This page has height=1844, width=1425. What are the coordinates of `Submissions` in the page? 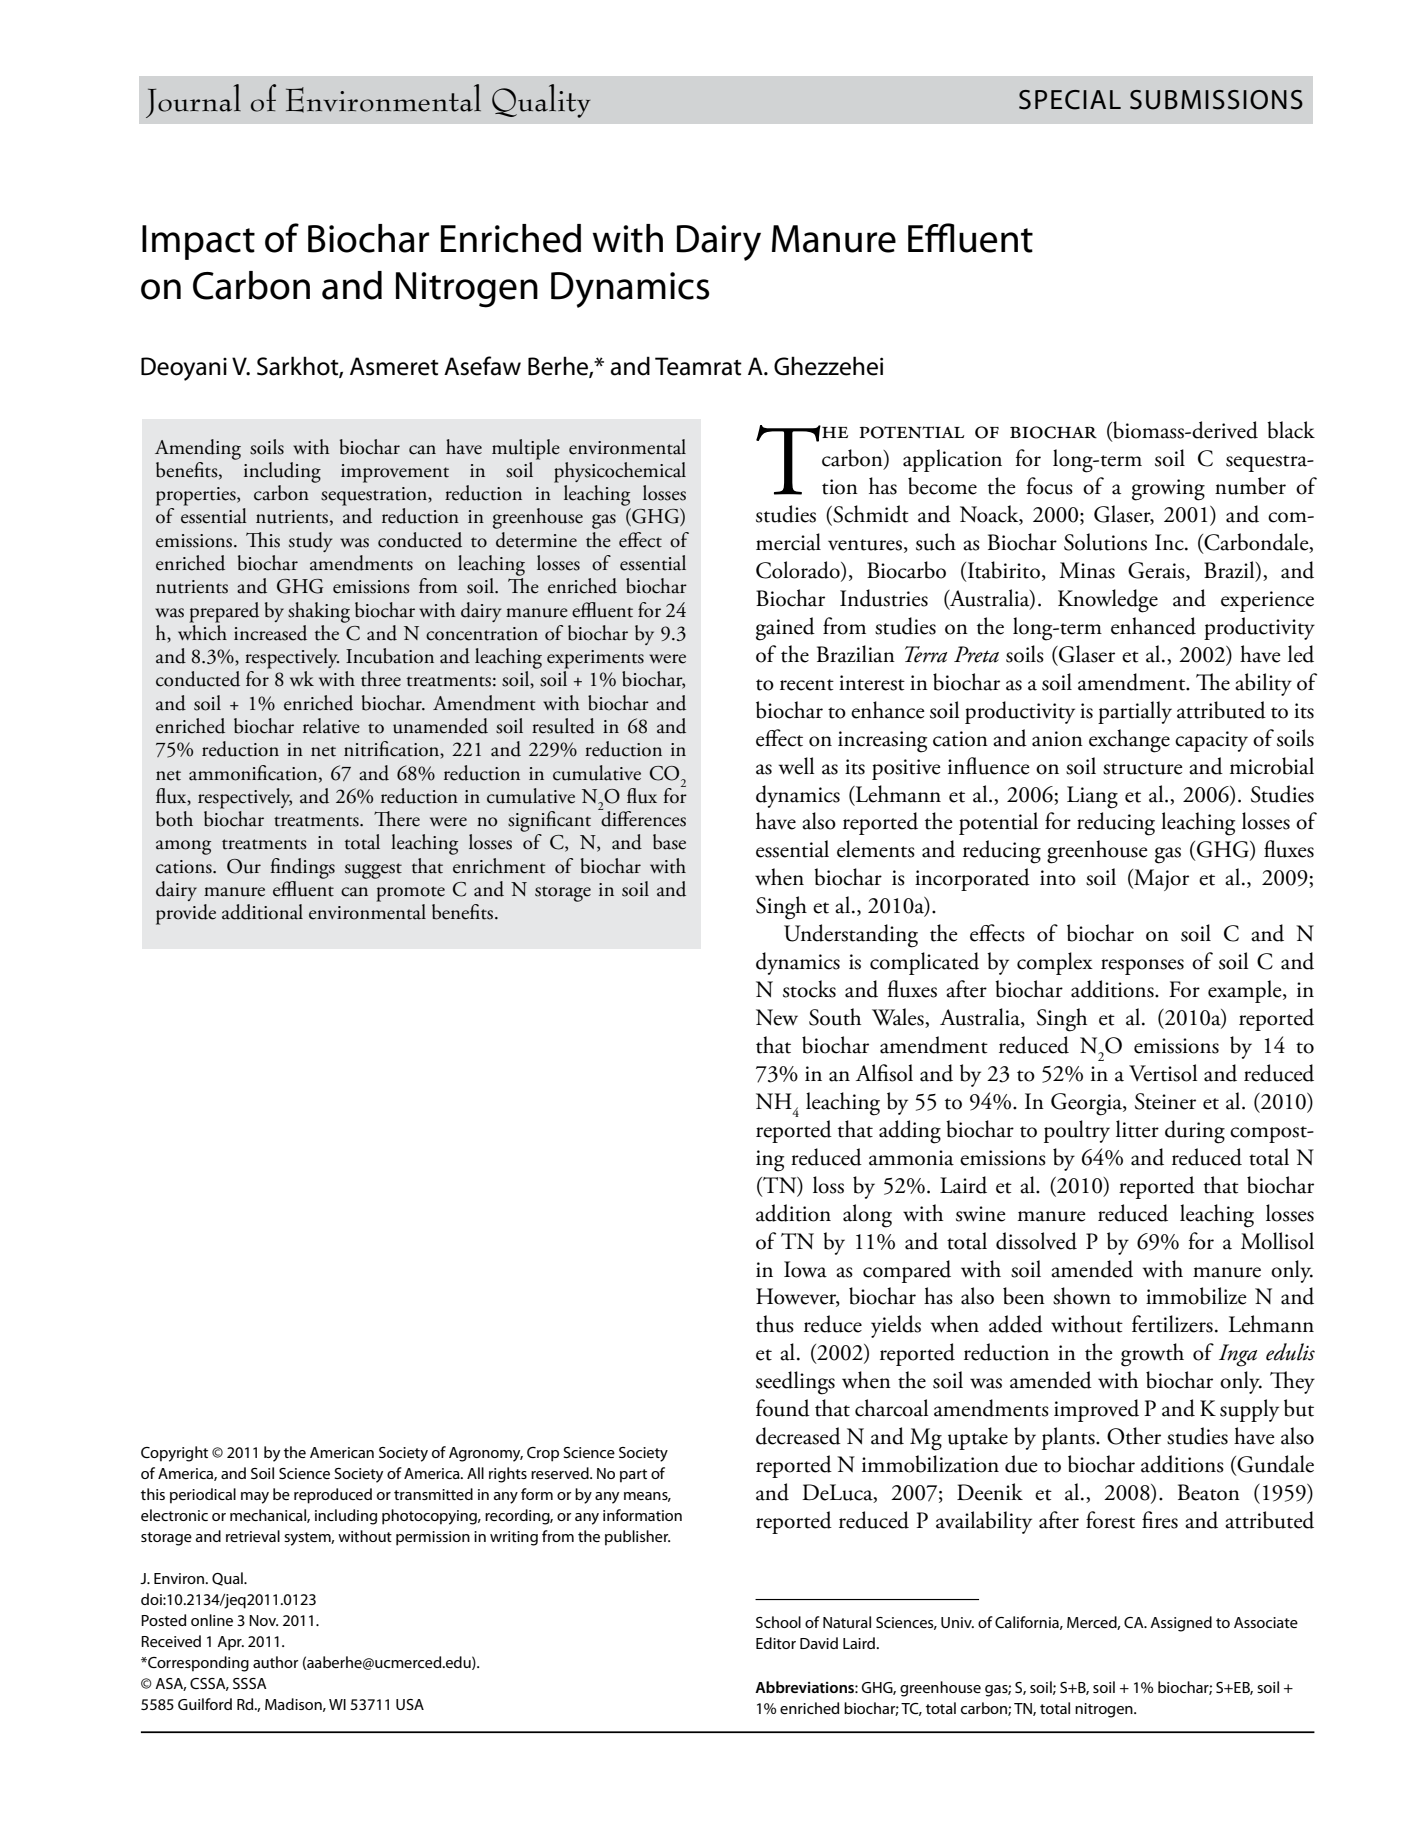 It's located at (1216, 100).
